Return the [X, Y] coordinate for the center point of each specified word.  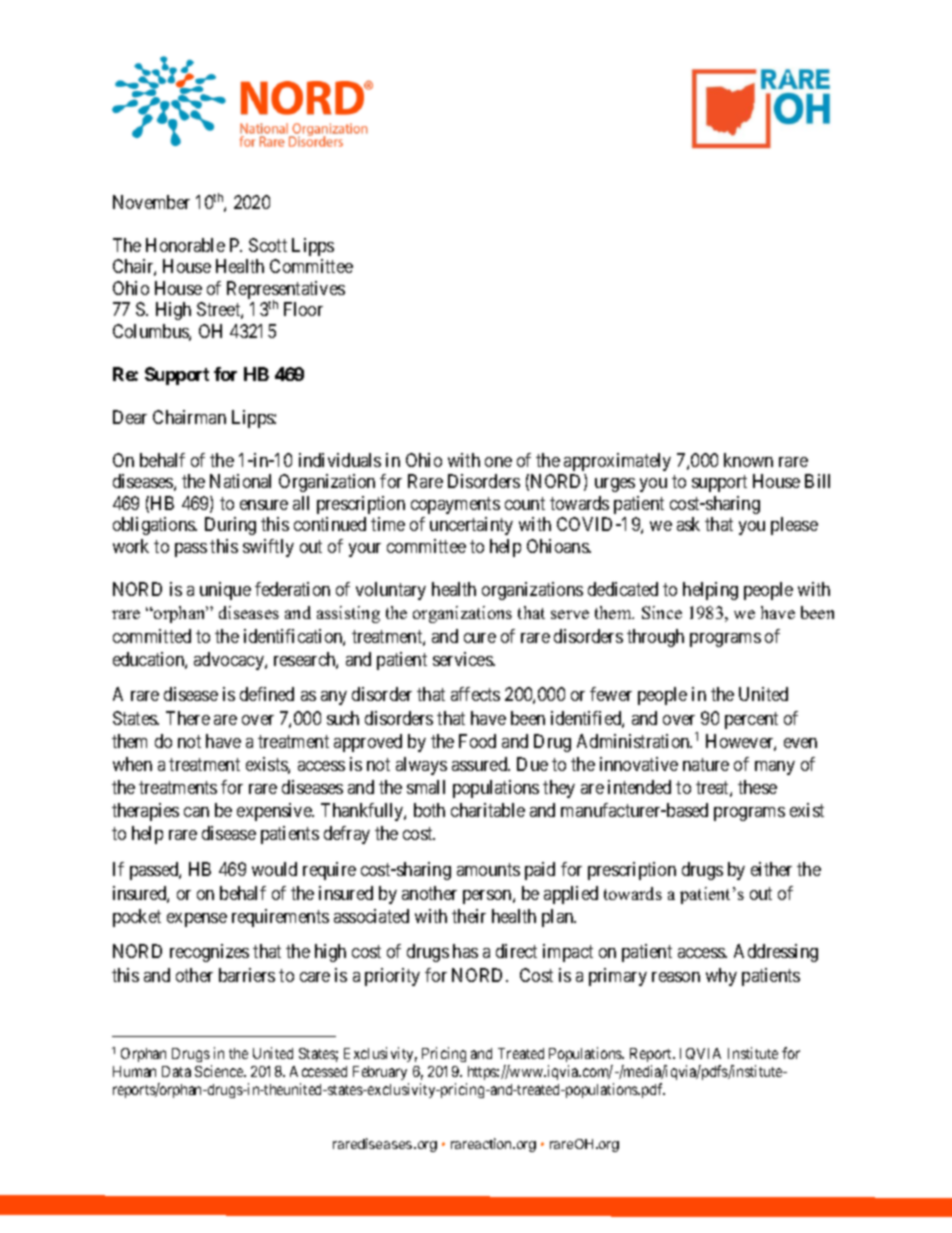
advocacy [230, 661]
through [655, 638]
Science [220, 1071]
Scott [268, 245]
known [748, 460]
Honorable [185, 245]
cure [480, 638]
